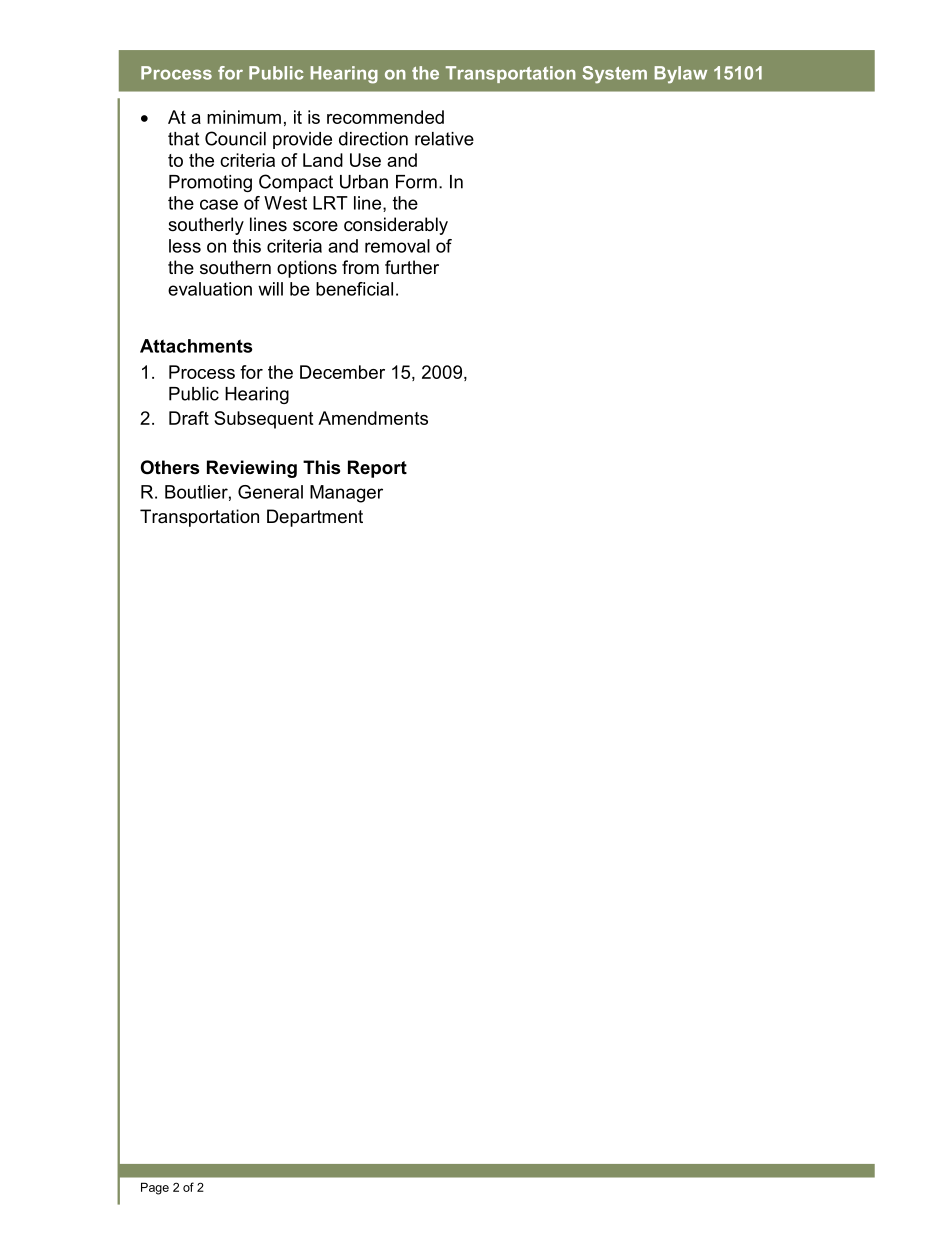 This page has width=952, height=1233. Describe the element at coordinates (614, 75) in the page. I see `System` at that location.
